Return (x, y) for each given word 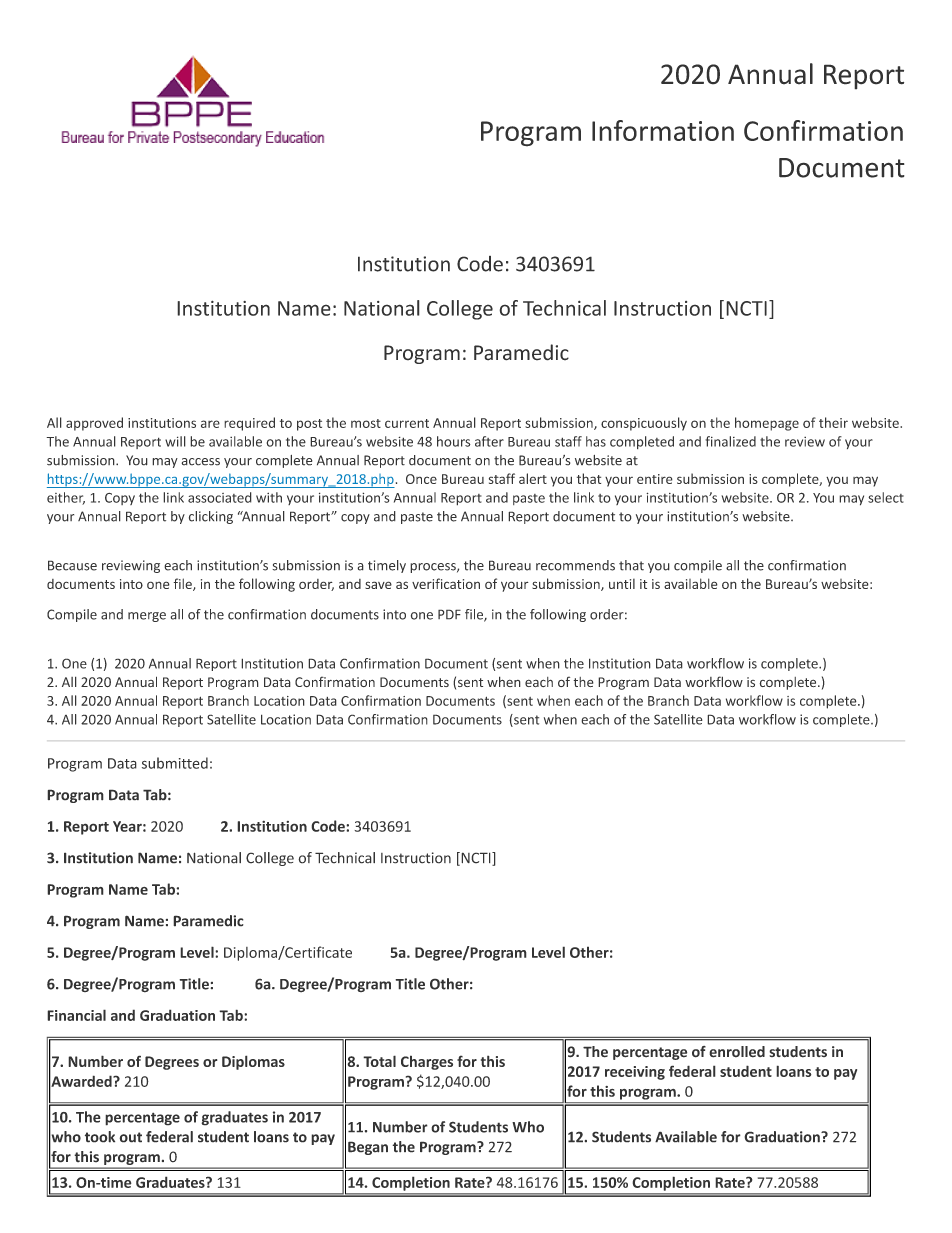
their (833, 422)
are (210, 424)
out (130, 1137)
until (622, 583)
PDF (449, 614)
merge (147, 617)
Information (663, 130)
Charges (427, 1062)
